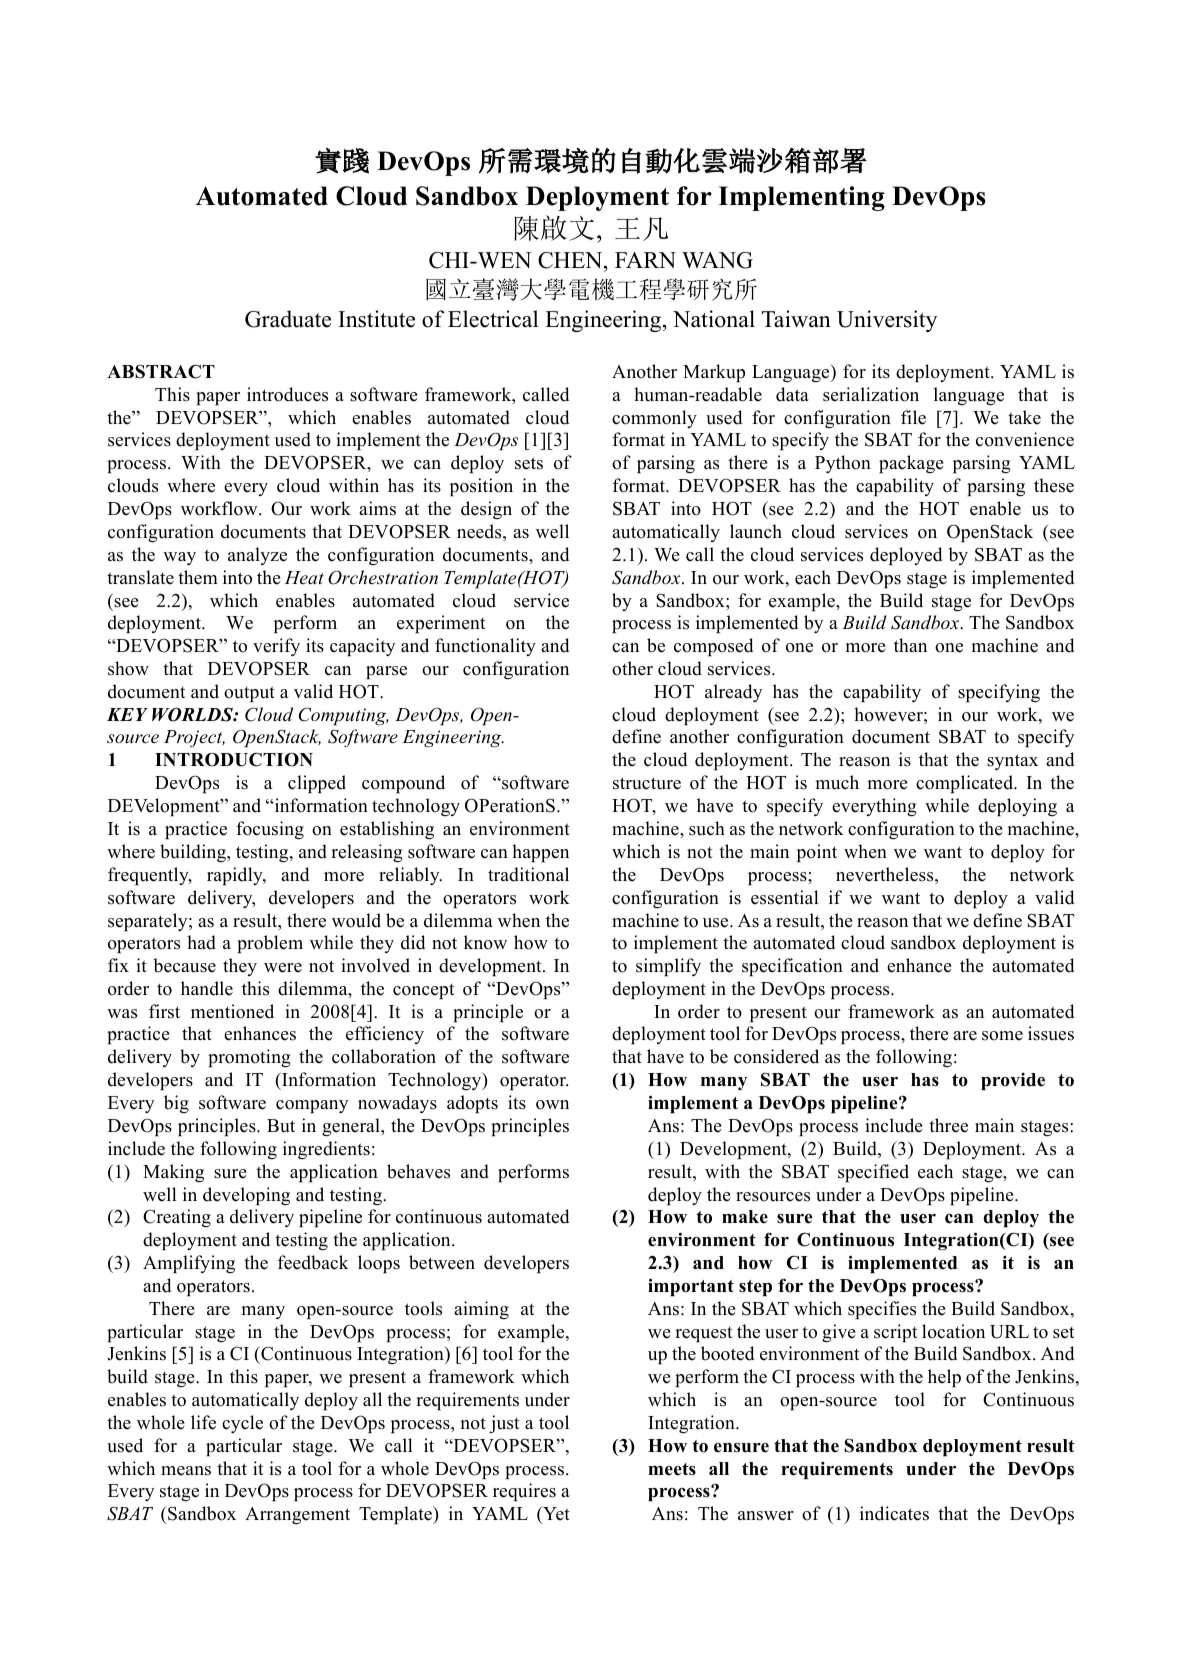 Image resolution: width=1182 pixels, height=1673 pixels. Describe the element at coordinates (186, 1471) in the screenshot. I see `means` at that location.
